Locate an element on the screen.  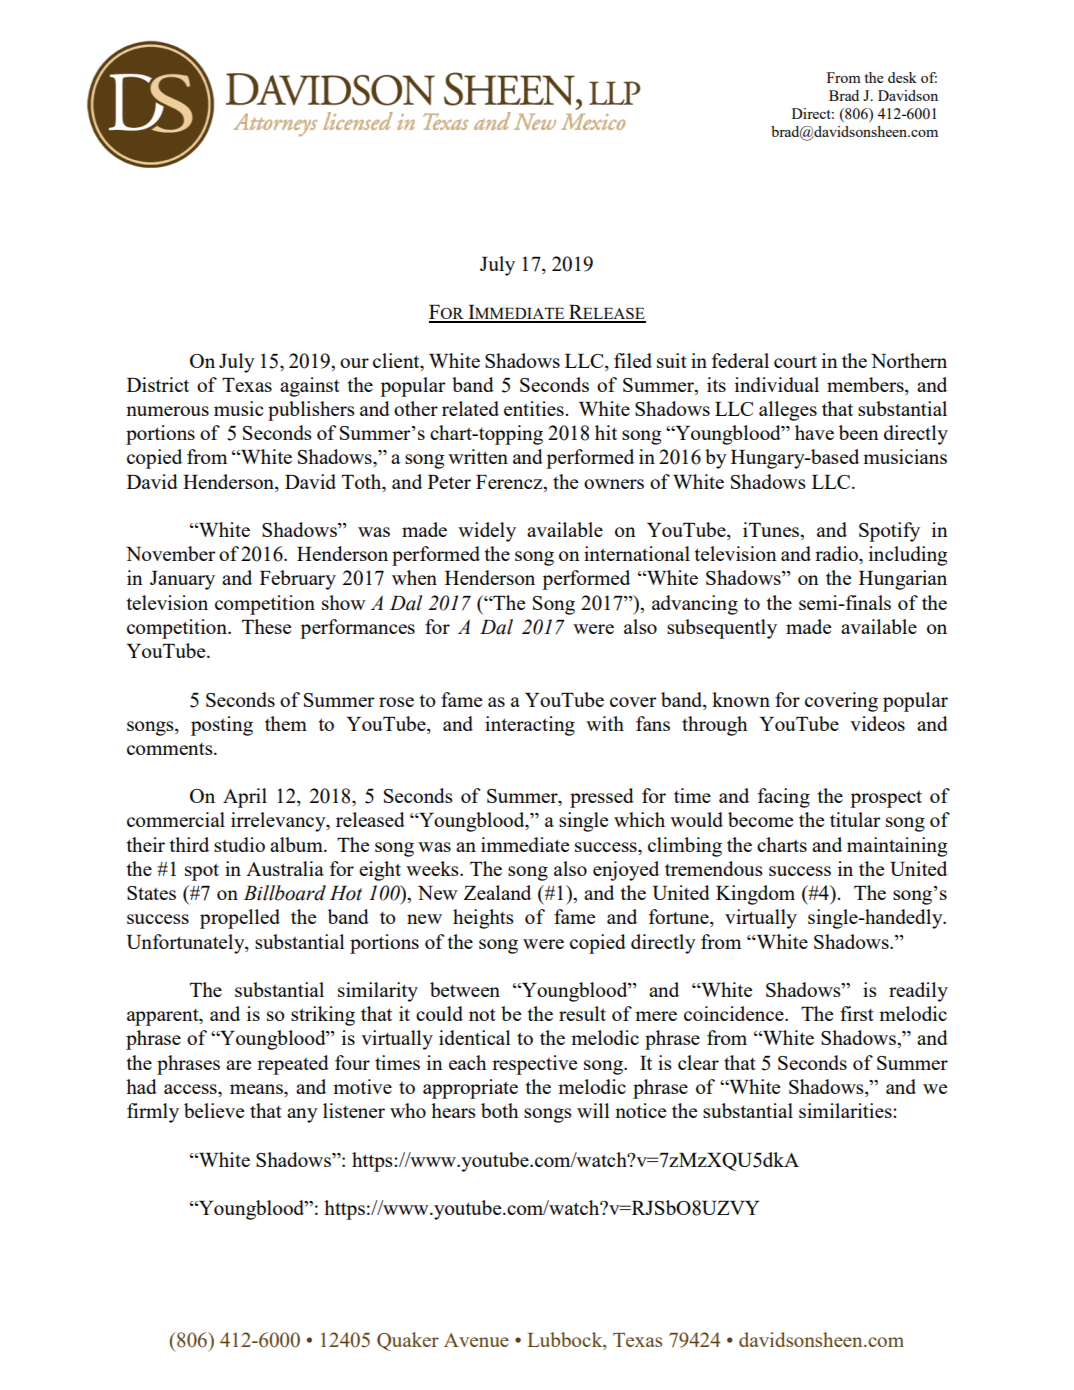
filed is located at coordinates (633, 360).
